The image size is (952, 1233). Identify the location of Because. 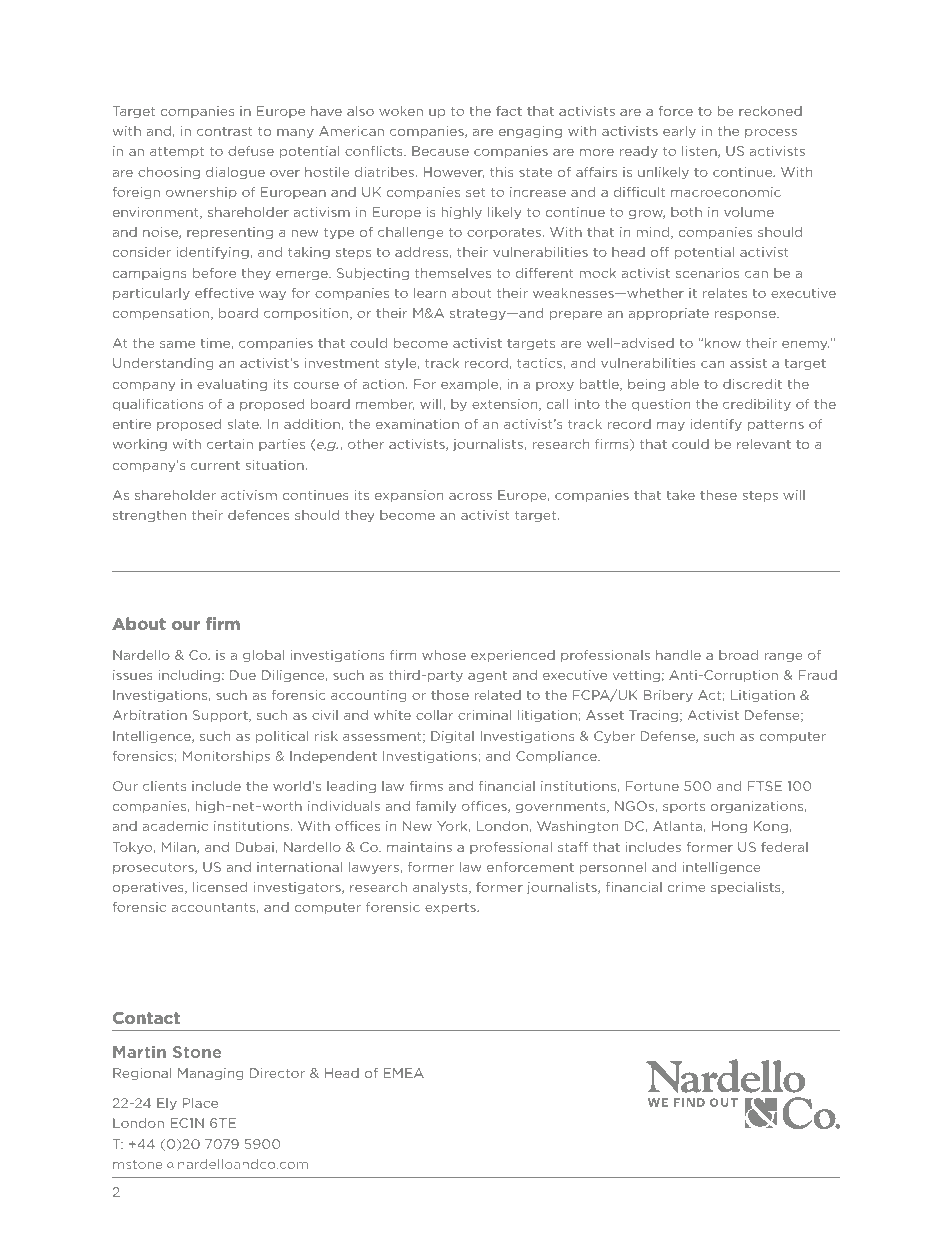
(440, 151).
